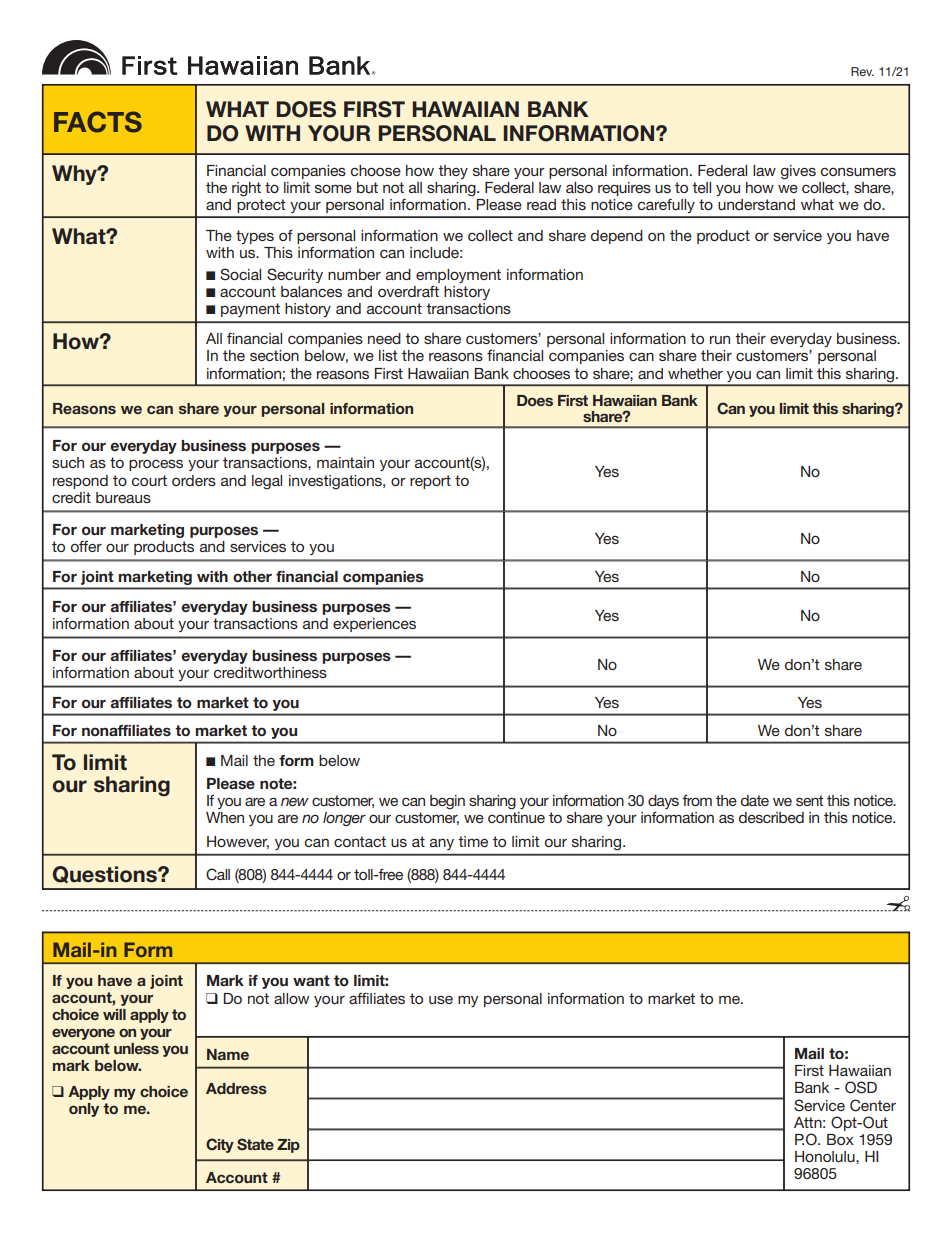  I want to click on report, so click(430, 482).
